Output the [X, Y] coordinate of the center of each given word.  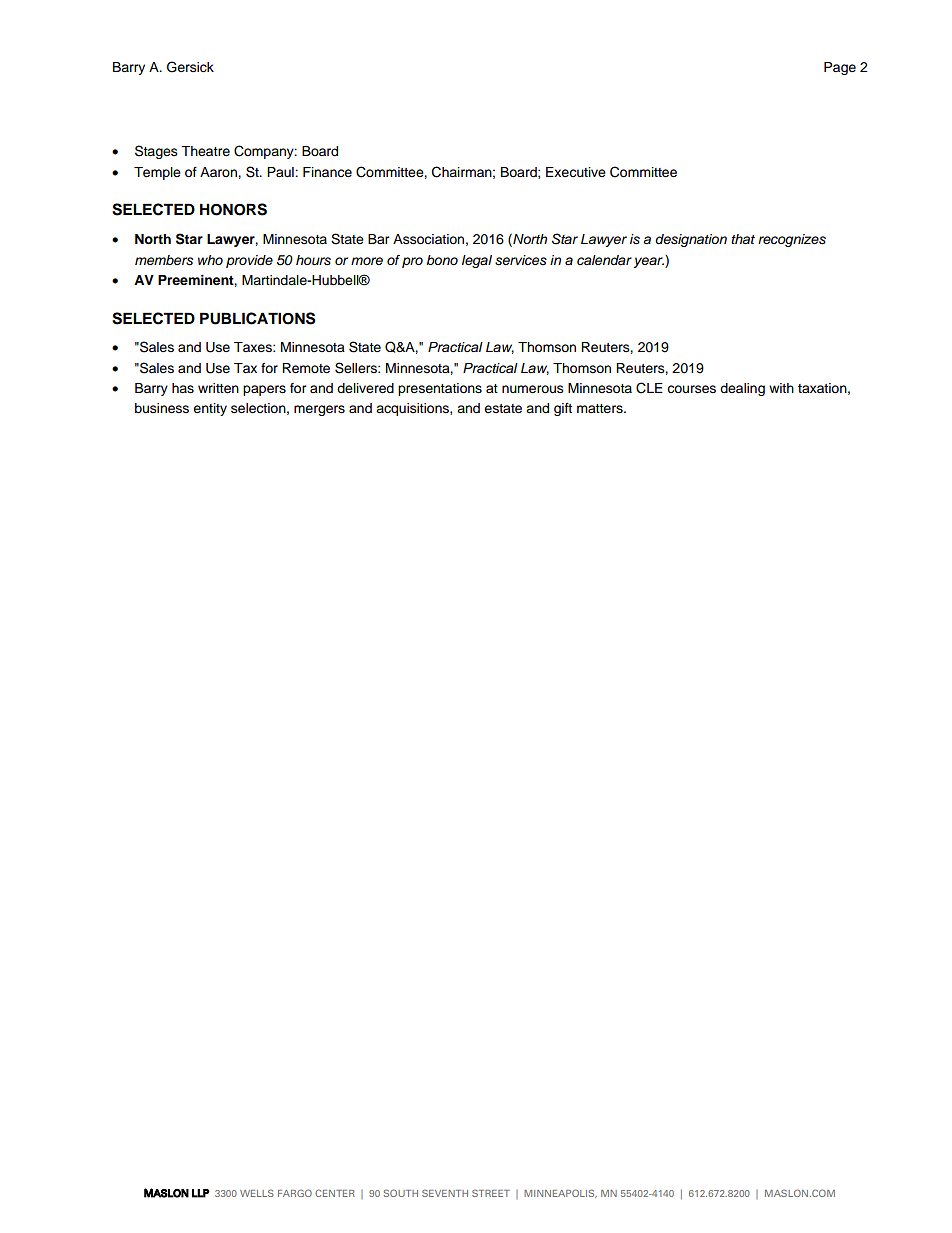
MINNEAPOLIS [560, 1193]
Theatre [205, 151]
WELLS [257, 1193]
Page [840, 68]
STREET [491, 1193]
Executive [576, 172]
